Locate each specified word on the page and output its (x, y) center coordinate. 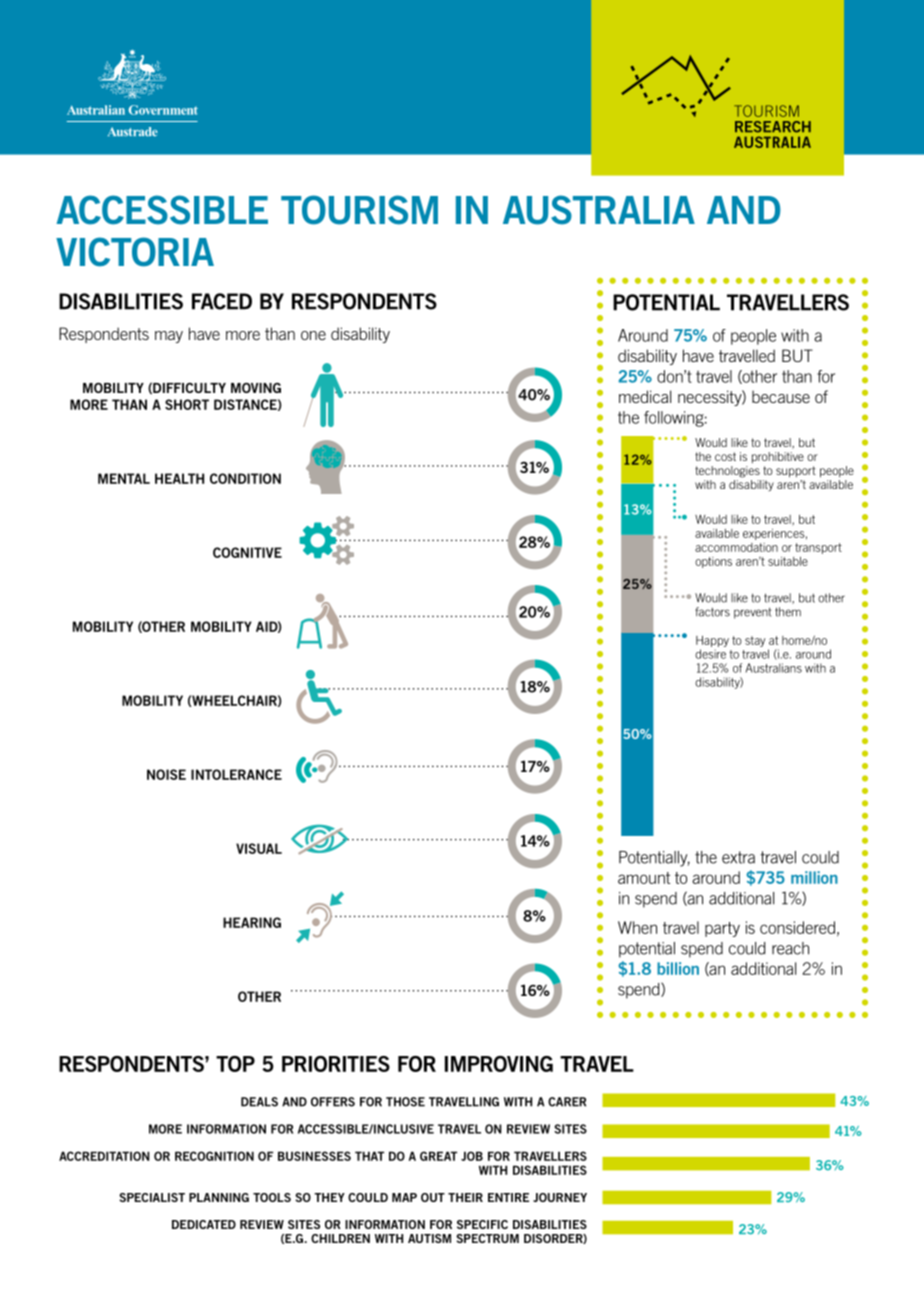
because (781, 396)
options (713, 562)
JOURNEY (560, 1197)
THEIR (465, 1197)
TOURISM (359, 210)
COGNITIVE (247, 552)
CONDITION (245, 478)
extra (738, 857)
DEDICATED (204, 1224)
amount (644, 878)
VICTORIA (135, 252)
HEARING (252, 922)
